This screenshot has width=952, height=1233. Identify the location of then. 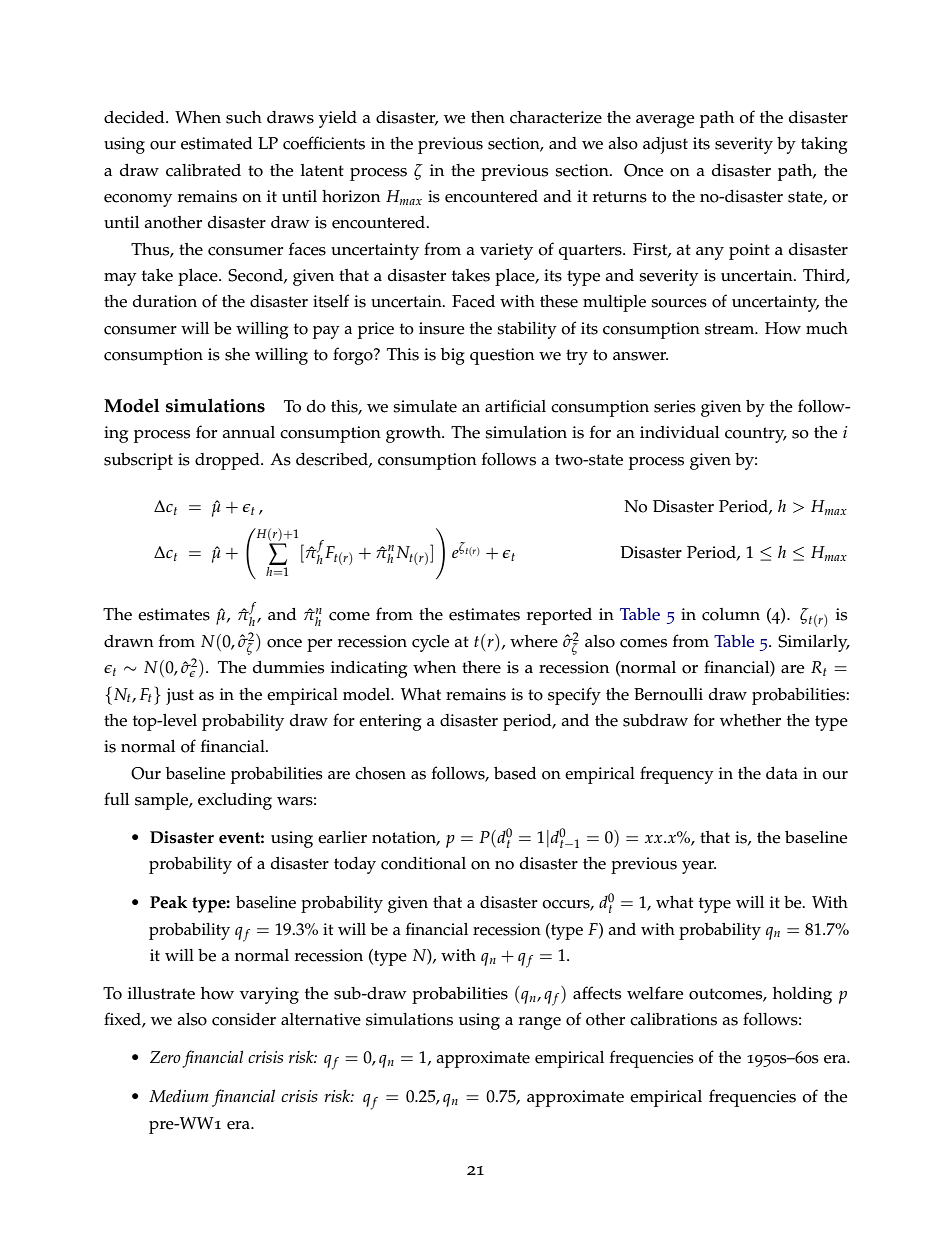
(488, 117).
